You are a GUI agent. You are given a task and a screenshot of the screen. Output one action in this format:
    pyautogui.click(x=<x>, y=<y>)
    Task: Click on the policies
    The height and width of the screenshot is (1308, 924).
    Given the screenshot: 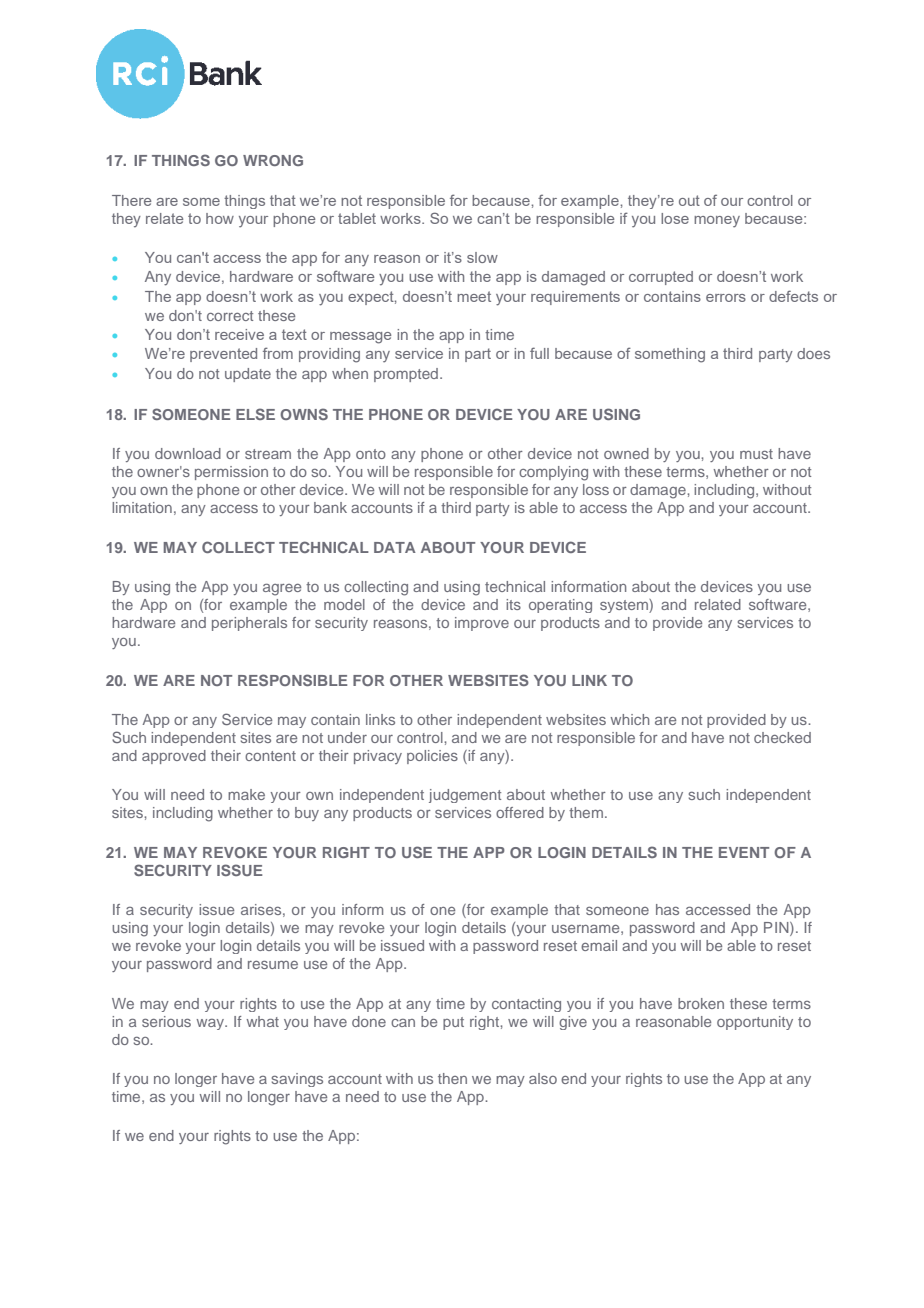 What is the action you would take?
    pyautogui.click(x=432, y=757)
